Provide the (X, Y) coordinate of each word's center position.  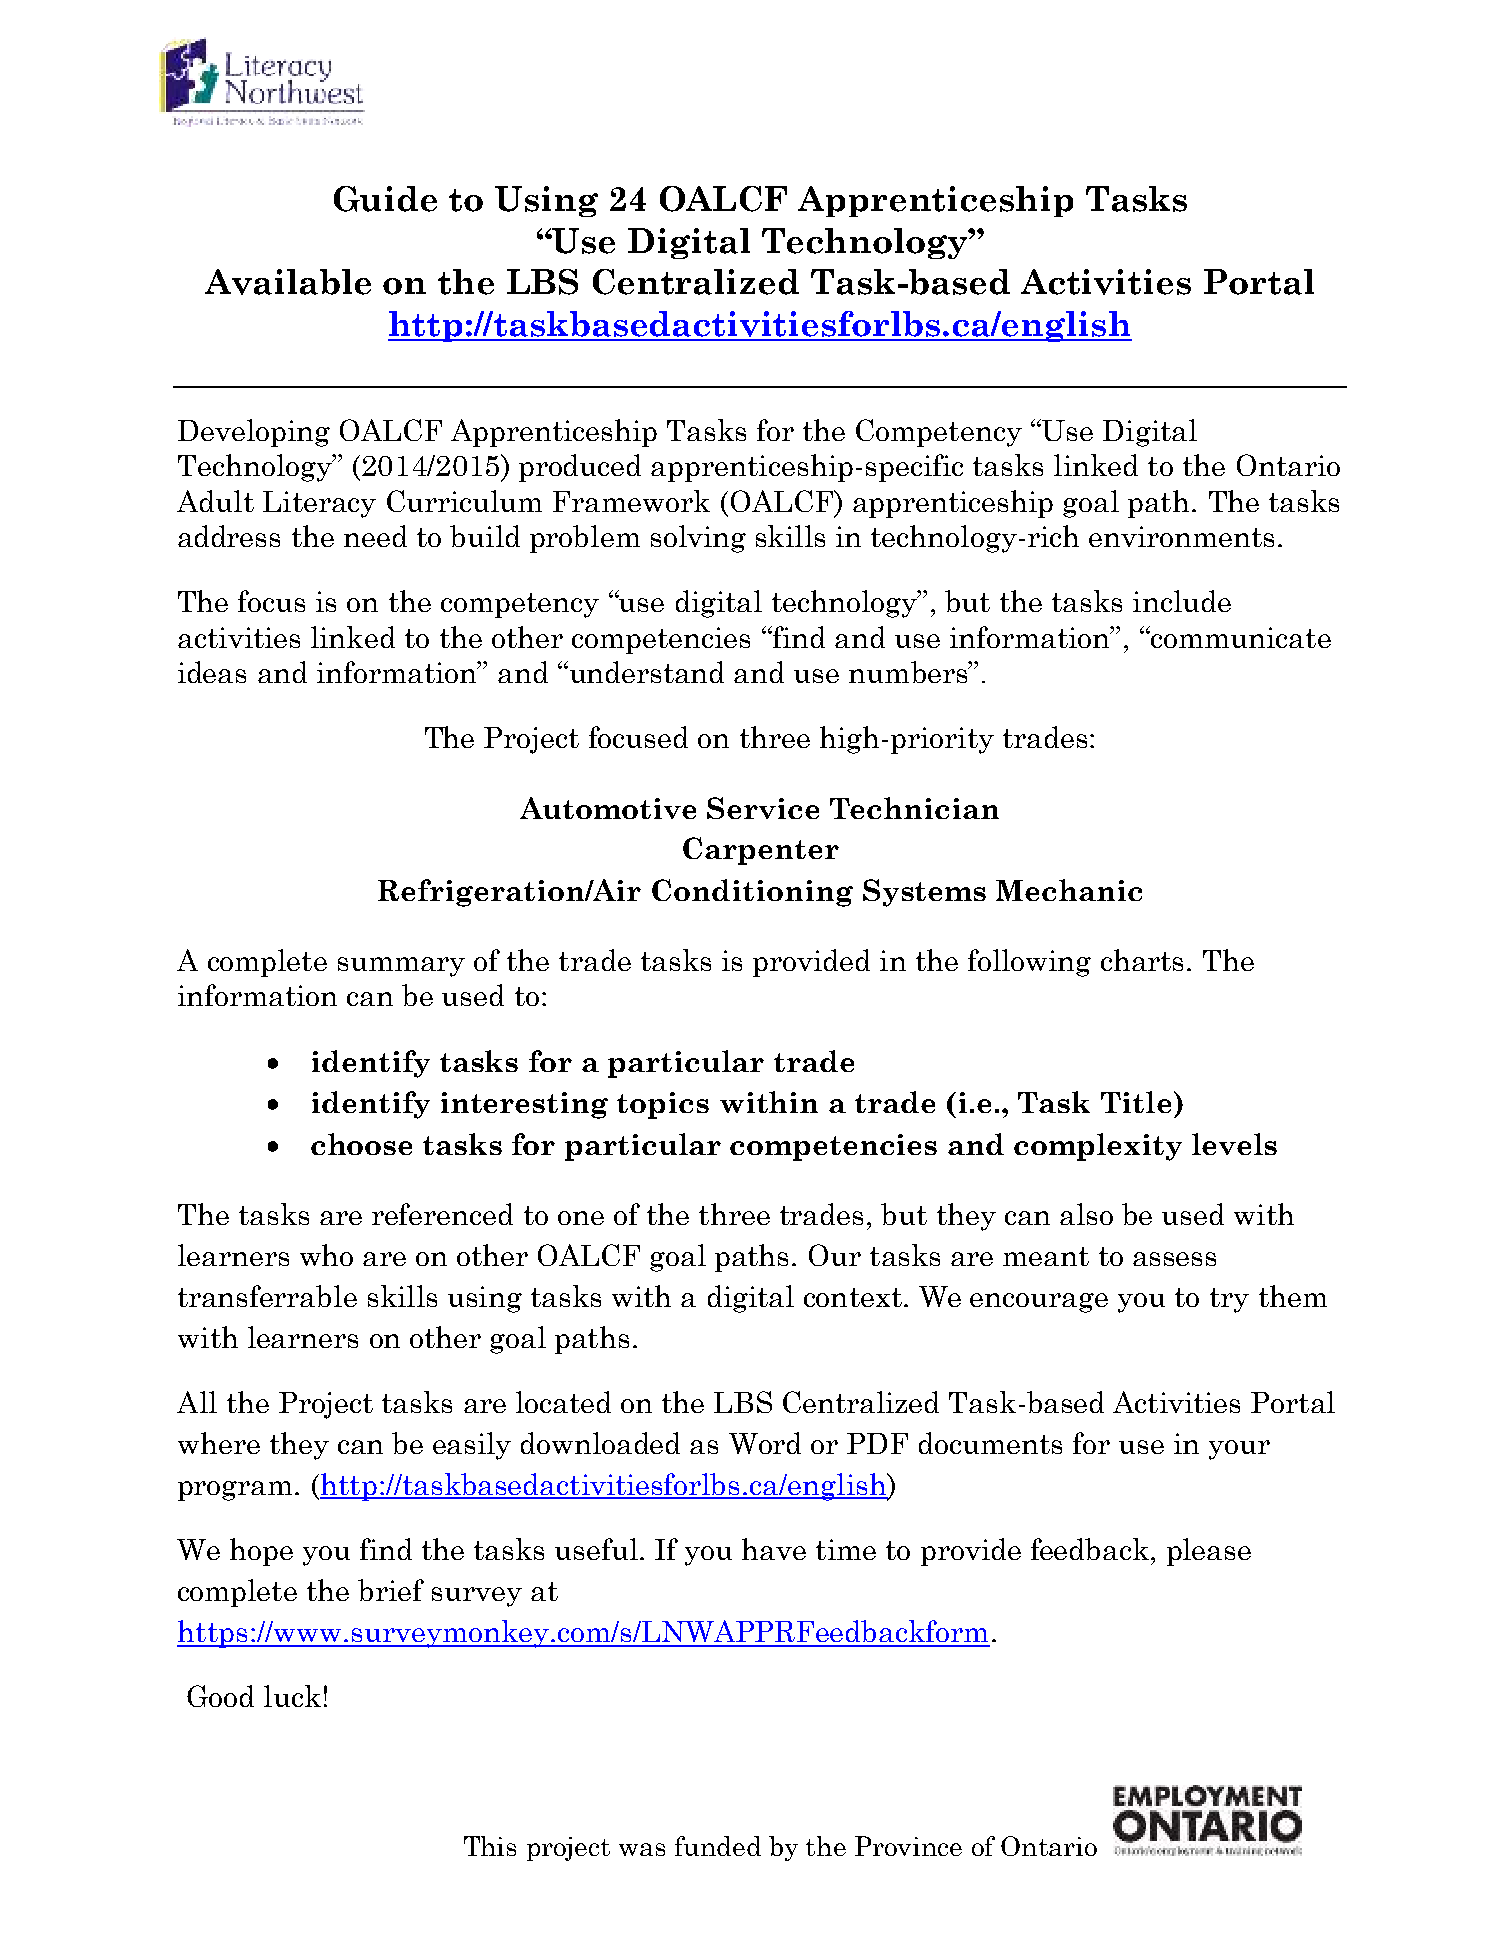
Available (288, 282)
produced (580, 468)
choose (361, 1144)
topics (663, 1105)
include (1182, 601)
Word (765, 1443)
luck (292, 1696)
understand (645, 672)
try (1229, 1300)
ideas (212, 672)
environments (1181, 536)
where (219, 1443)
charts (1142, 960)
